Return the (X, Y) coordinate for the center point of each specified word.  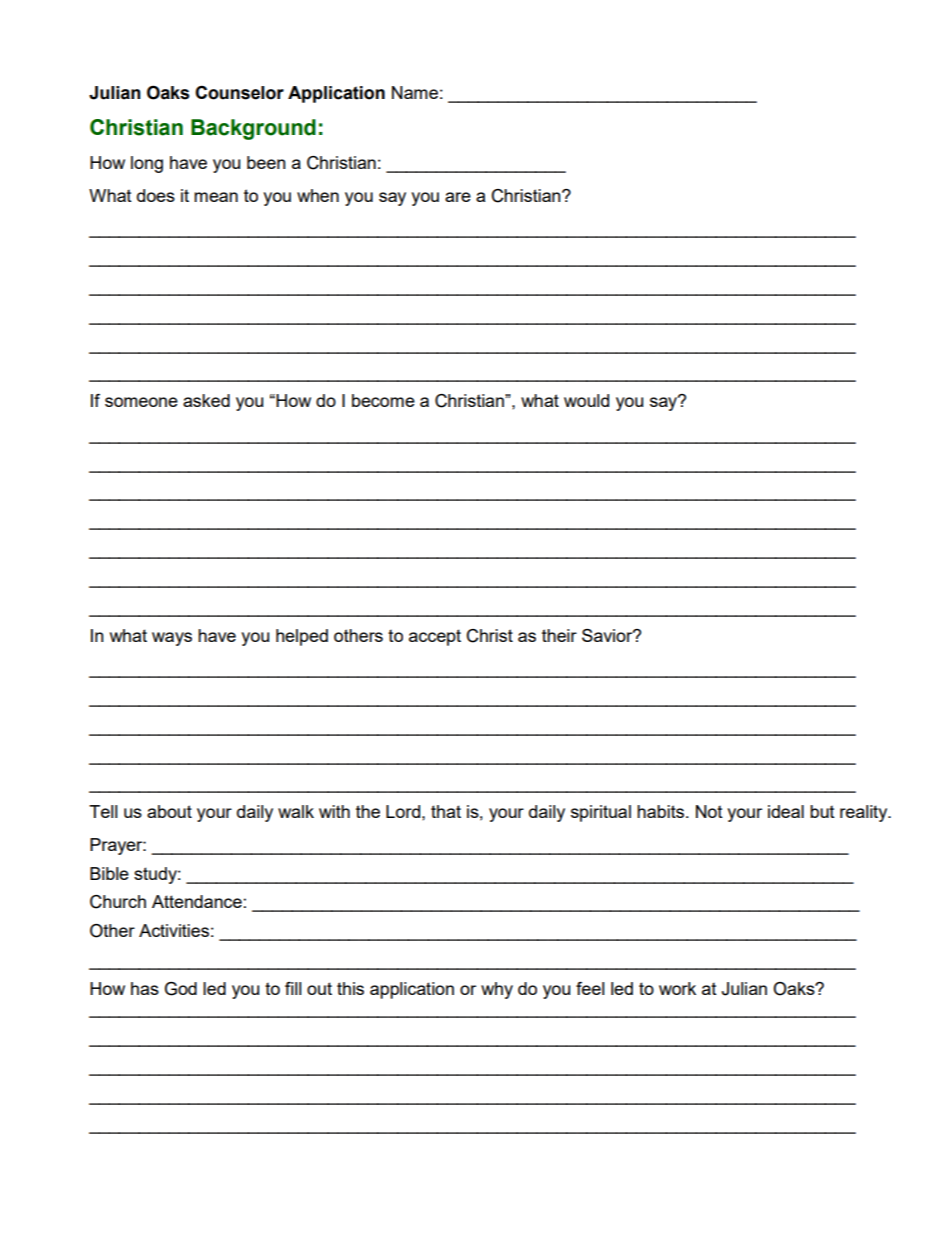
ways (172, 639)
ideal (786, 811)
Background (253, 129)
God (181, 989)
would (586, 400)
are (458, 197)
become (383, 400)
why (497, 990)
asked (206, 400)
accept (435, 637)
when (318, 195)
